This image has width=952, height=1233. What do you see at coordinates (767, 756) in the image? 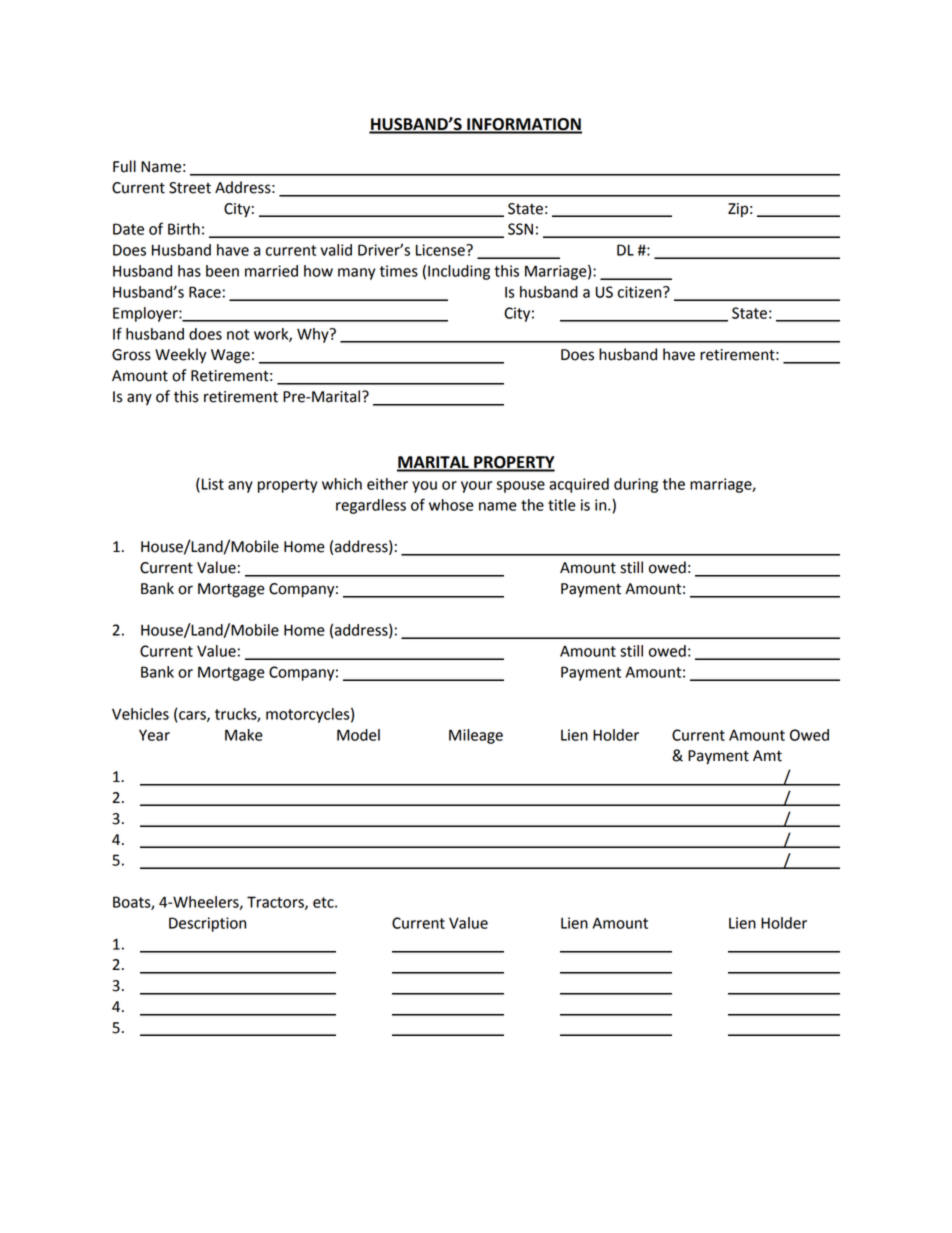
I see `Amt` at bounding box center [767, 756].
